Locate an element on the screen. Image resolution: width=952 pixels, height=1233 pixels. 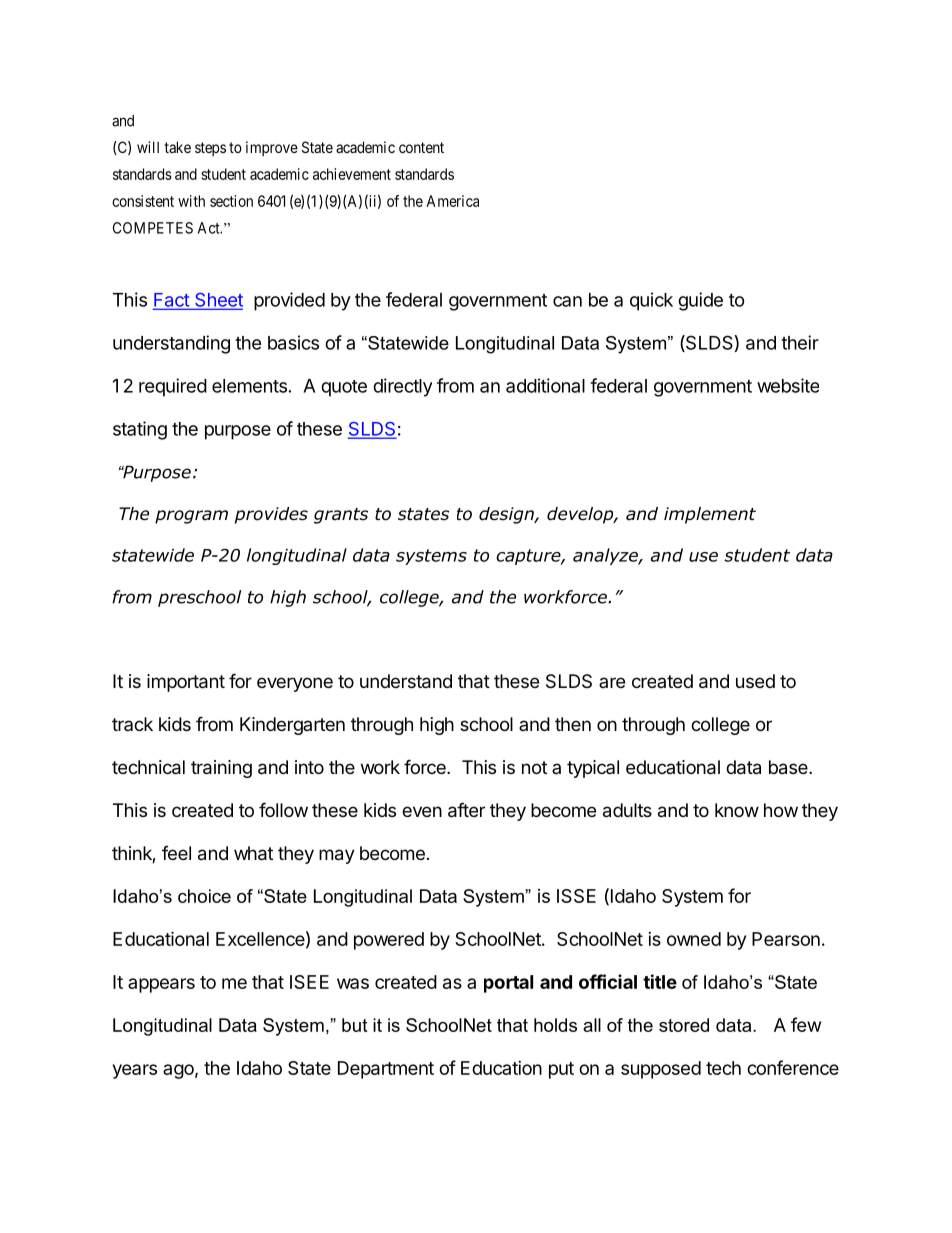
after is located at coordinates (466, 810).
